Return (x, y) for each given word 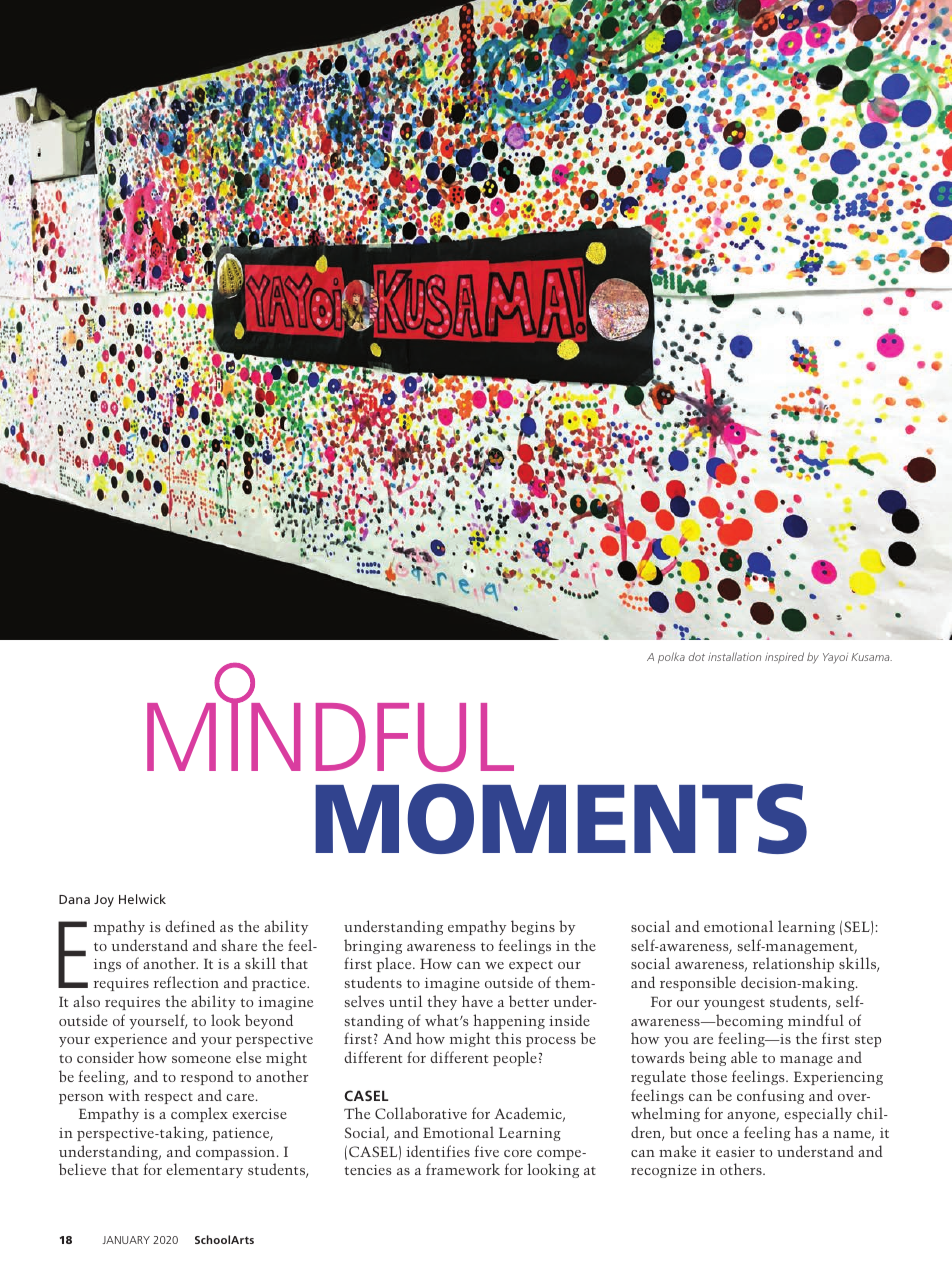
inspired (784, 657)
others (742, 1169)
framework (463, 1169)
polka (671, 657)
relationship (793, 964)
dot (697, 656)
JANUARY (126, 1240)
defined (190, 926)
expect (531, 966)
